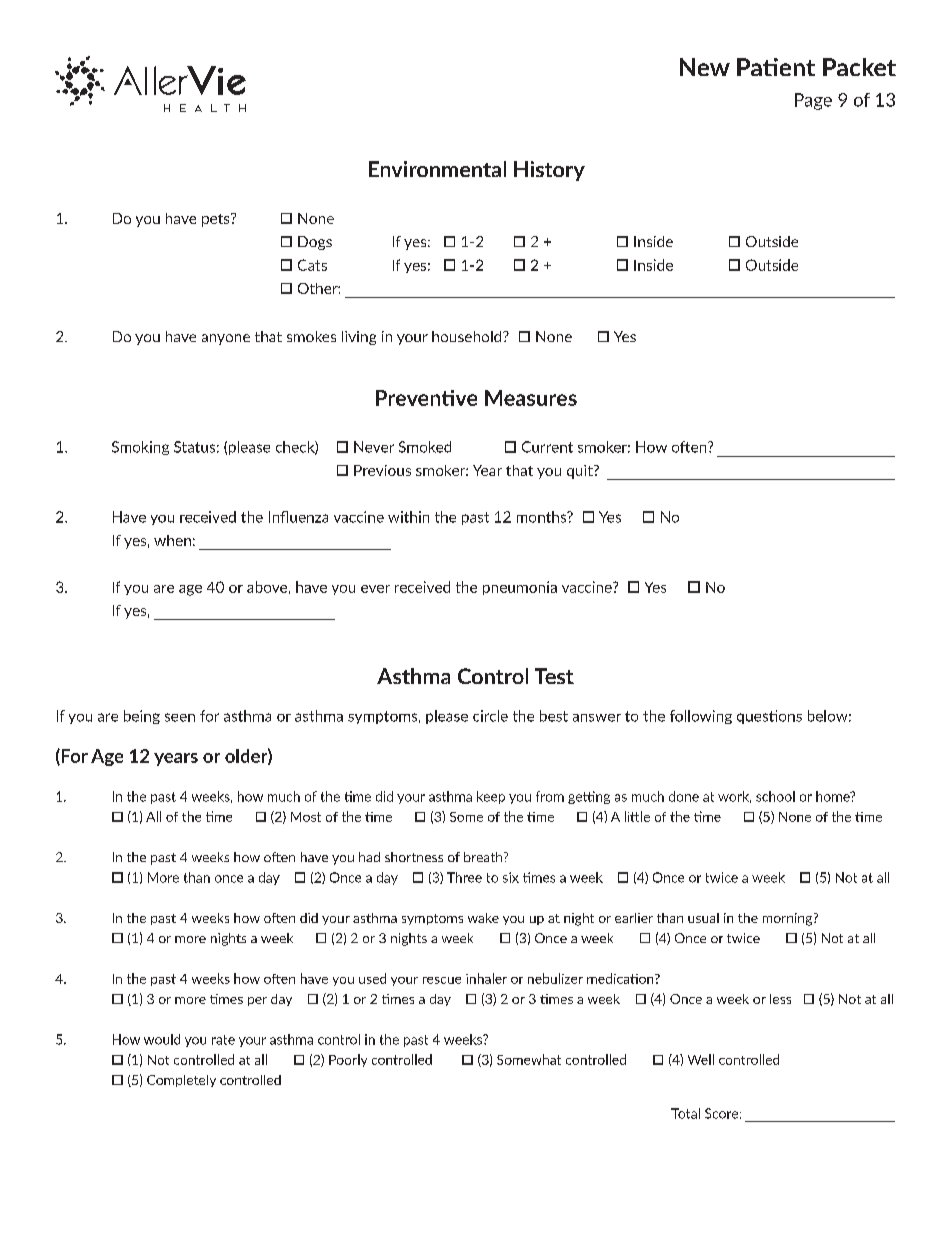  Describe the element at coordinates (813, 101) in the screenshot. I see `Page` at that location.
